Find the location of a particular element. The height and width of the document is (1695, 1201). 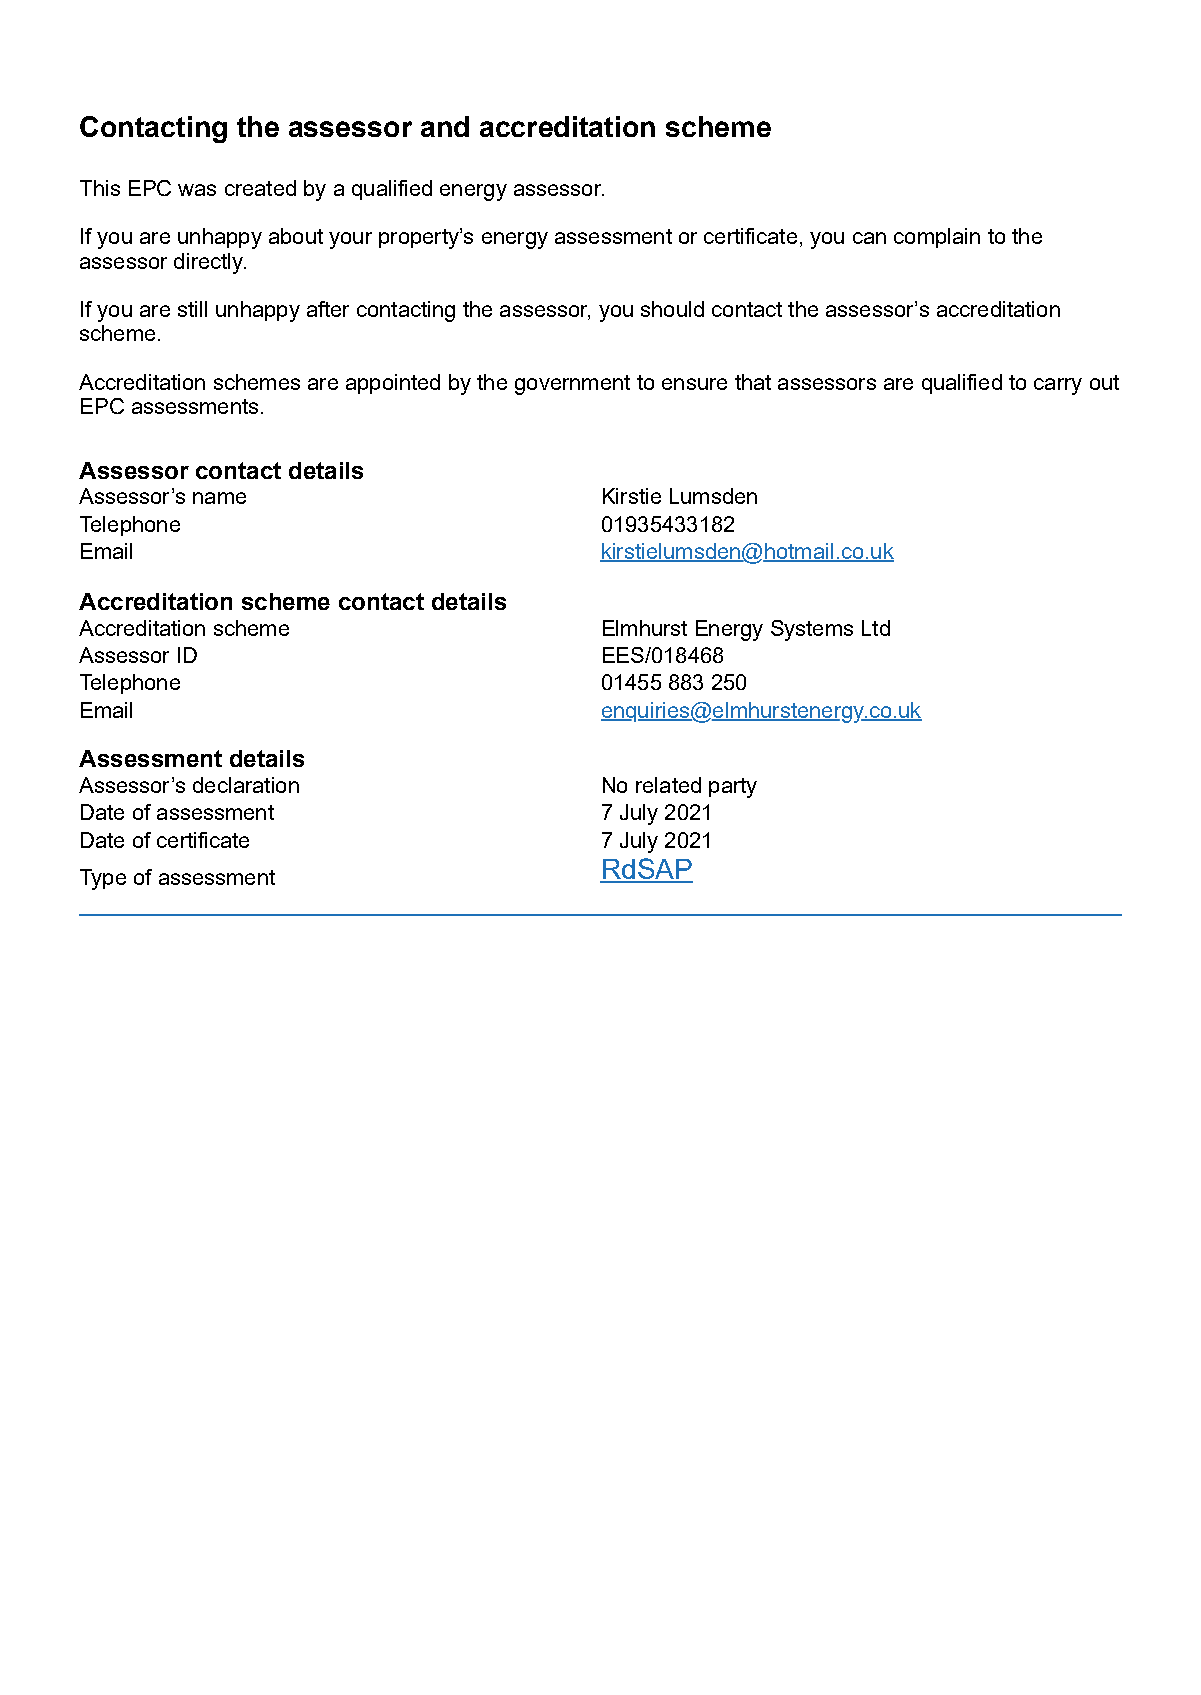

appointed is located at coordinates (393, 384).
